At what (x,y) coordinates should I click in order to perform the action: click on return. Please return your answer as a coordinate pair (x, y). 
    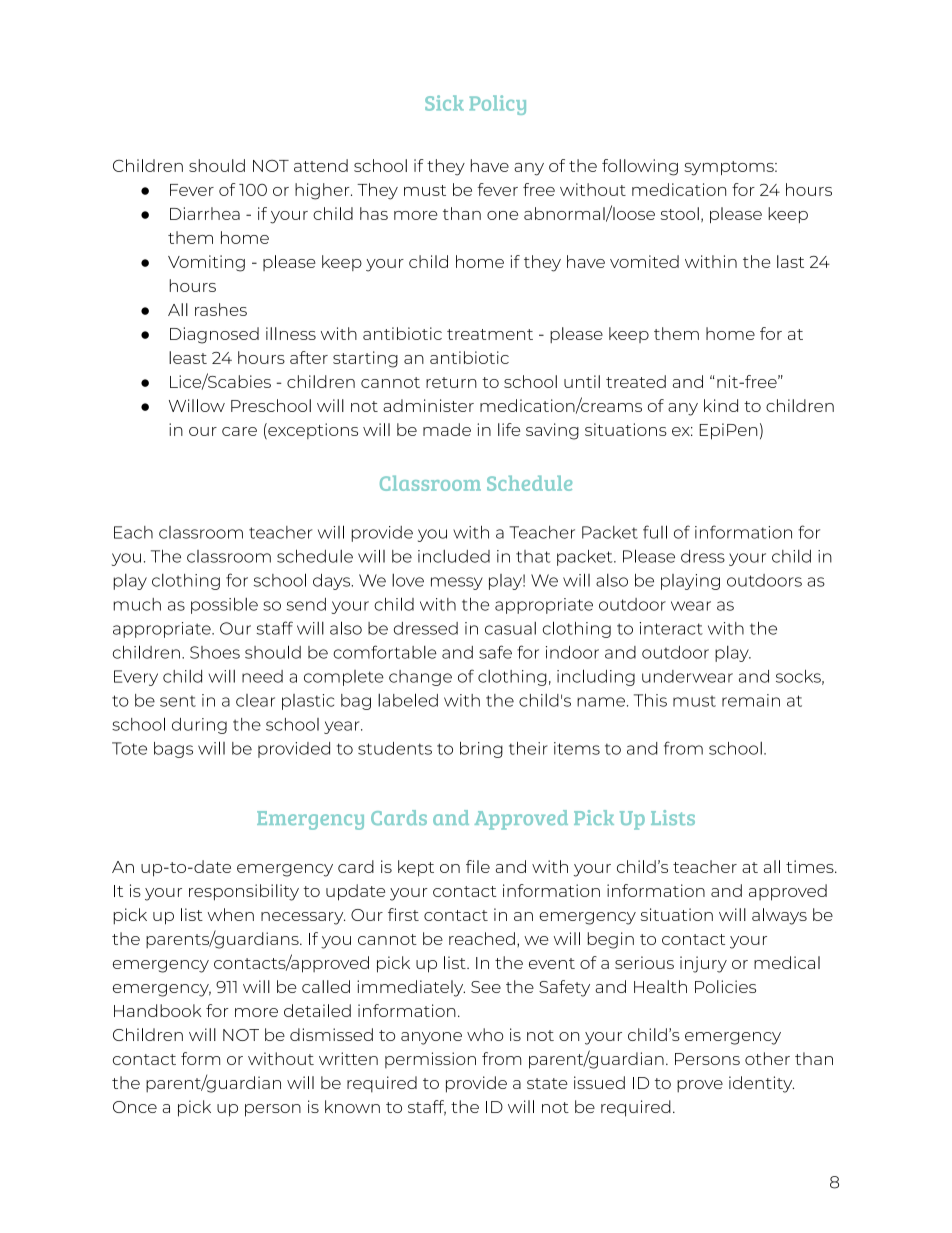
    Looking at the image, I should click on (451, 382).
